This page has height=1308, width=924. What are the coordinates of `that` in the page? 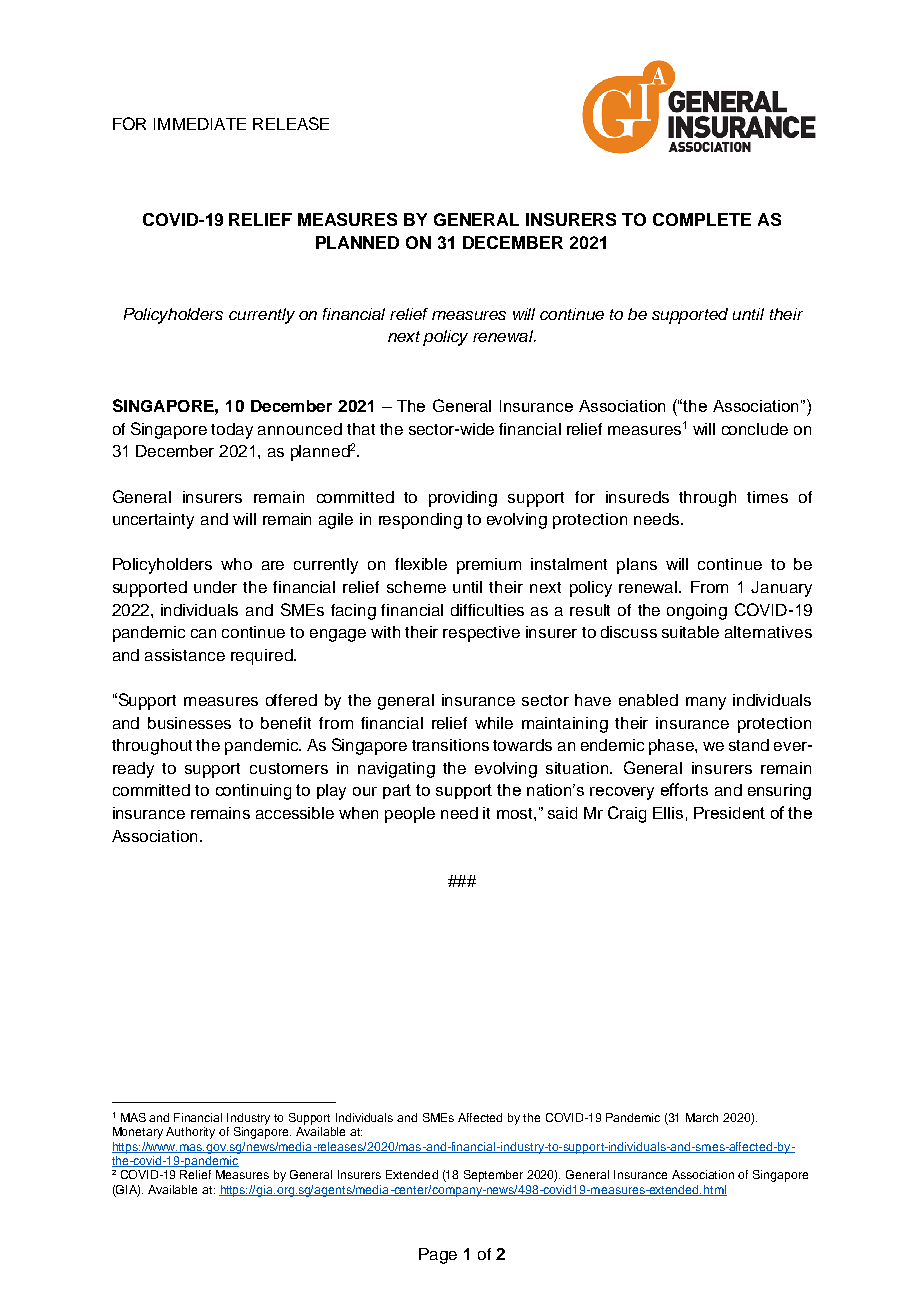 It's located at (361, 429).
